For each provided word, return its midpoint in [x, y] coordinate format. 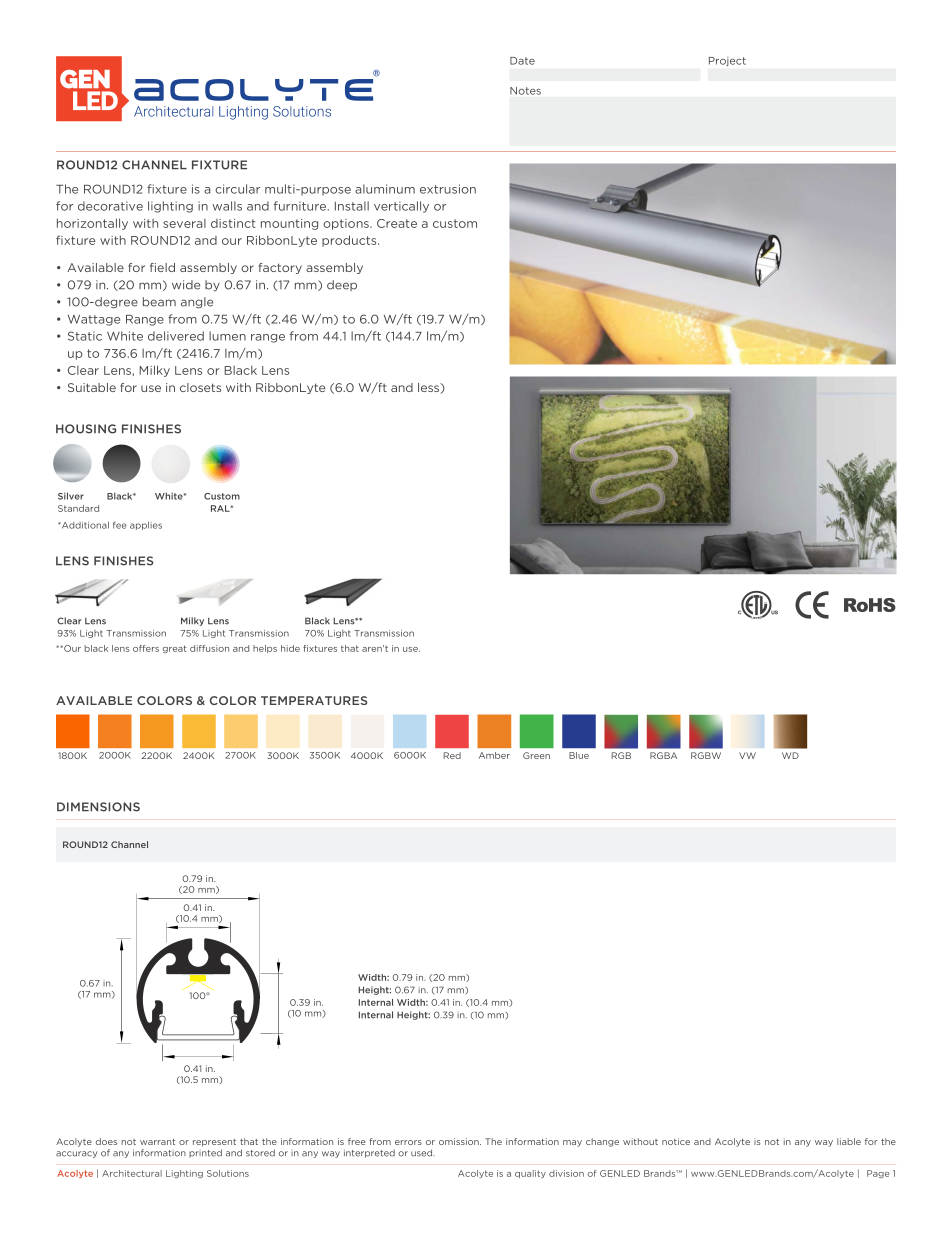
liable [849, 1141]
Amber [494, 755]
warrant [157, 1142]
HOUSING [86, 429]
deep [342, 285]
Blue [579, 755]
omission [460, 1141]
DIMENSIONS [98, 807]
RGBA [663, 755]
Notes [525, 91]
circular [237, 189]
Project [727, 61]
